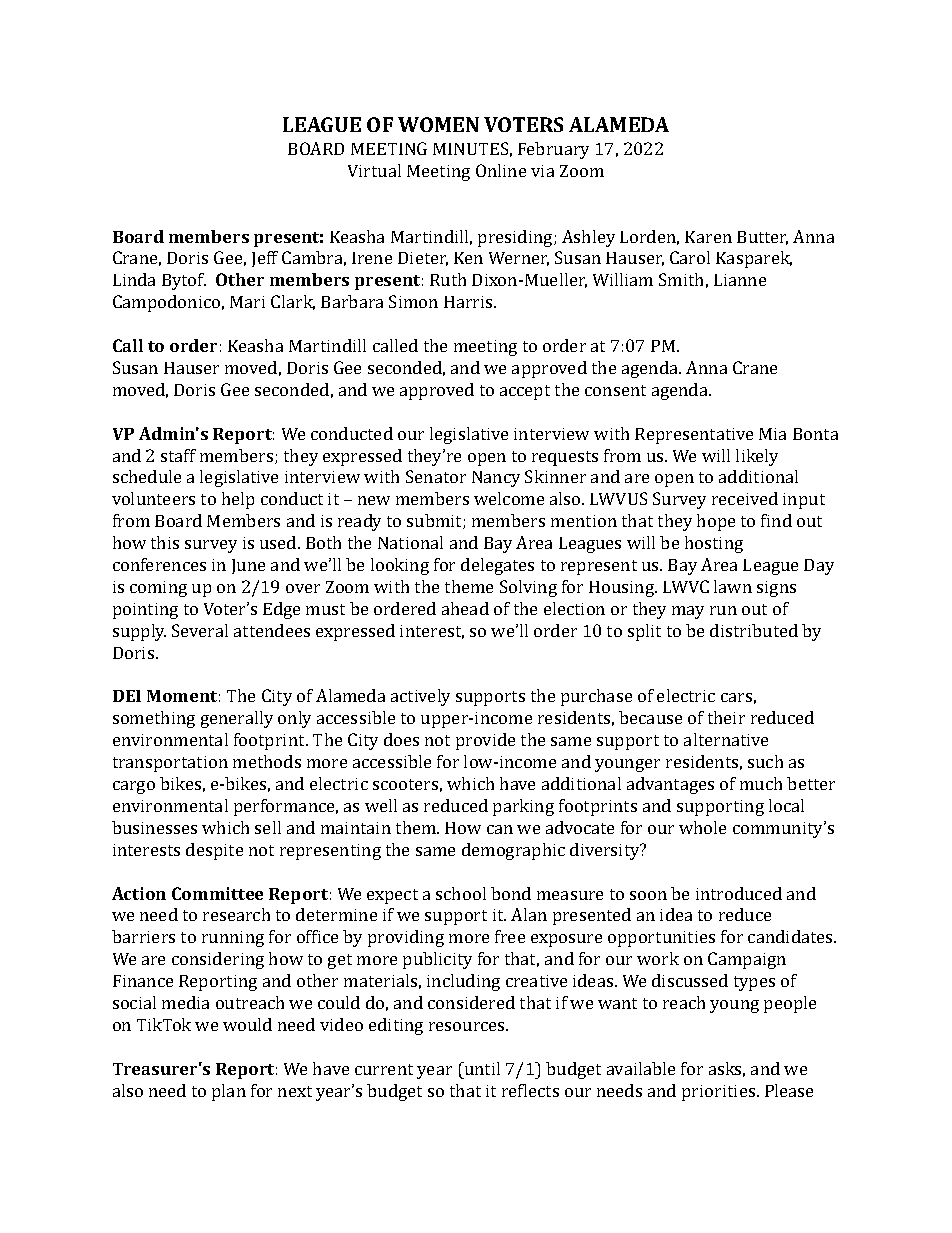 This screenshot has width=952, height=1233. I want to click on ahead, so click(465, 608).
